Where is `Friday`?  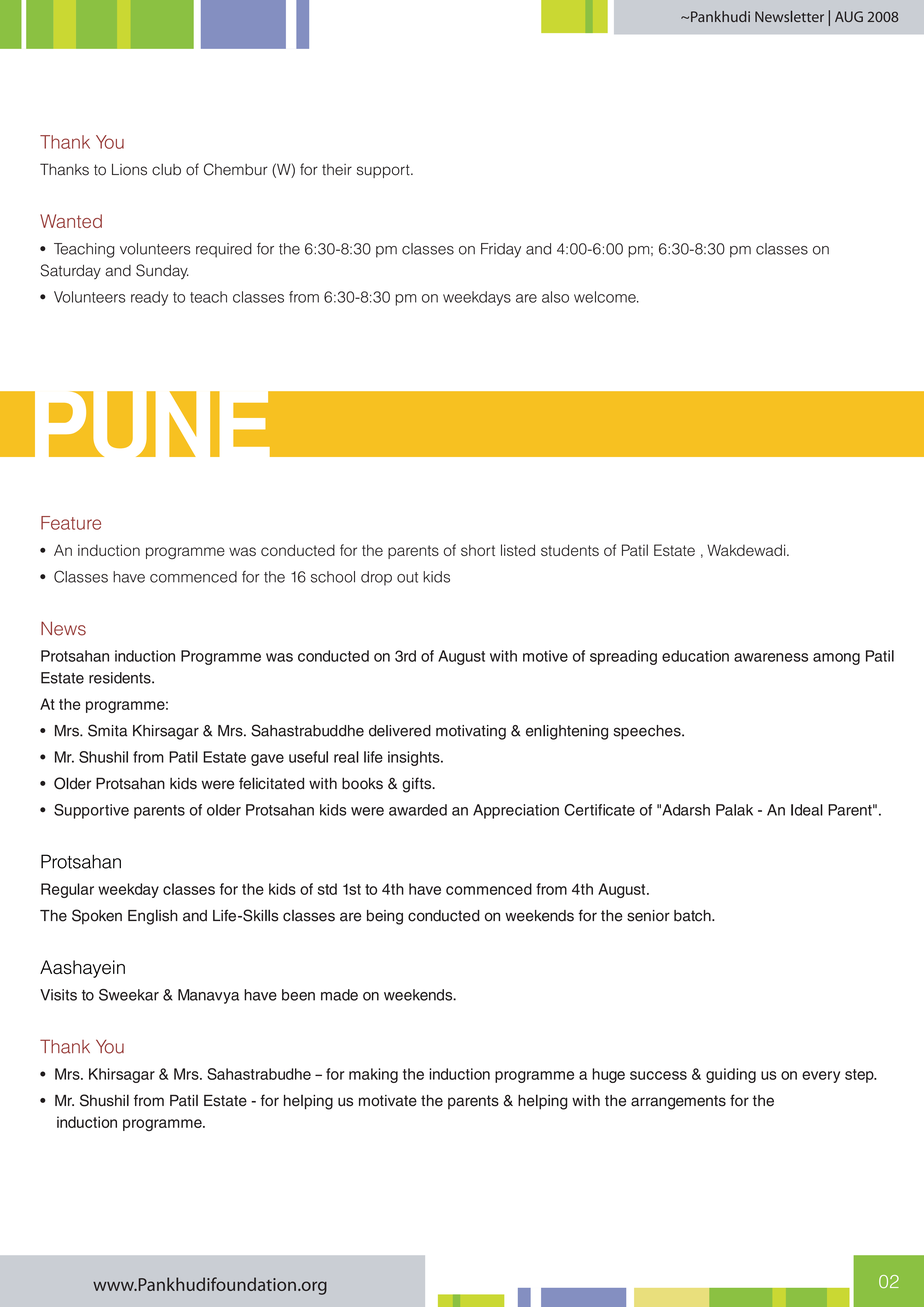
Friday is located at coordinates (501, 250).
